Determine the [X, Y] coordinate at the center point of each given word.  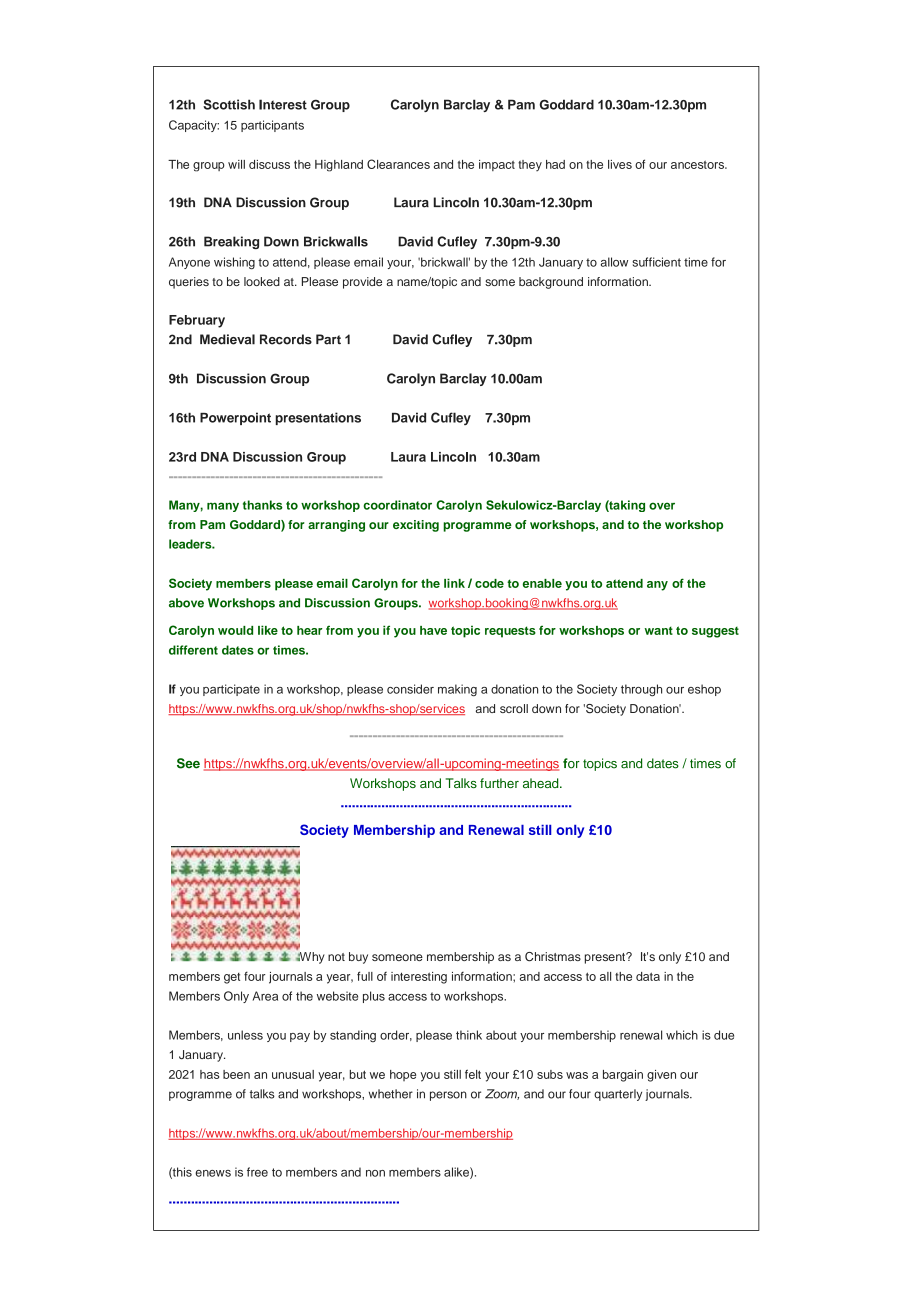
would [235, 630]
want [658, 630]
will [236, 164]
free [257, 1172]
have [433, 630]
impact [497, 165]
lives [620, 164]
